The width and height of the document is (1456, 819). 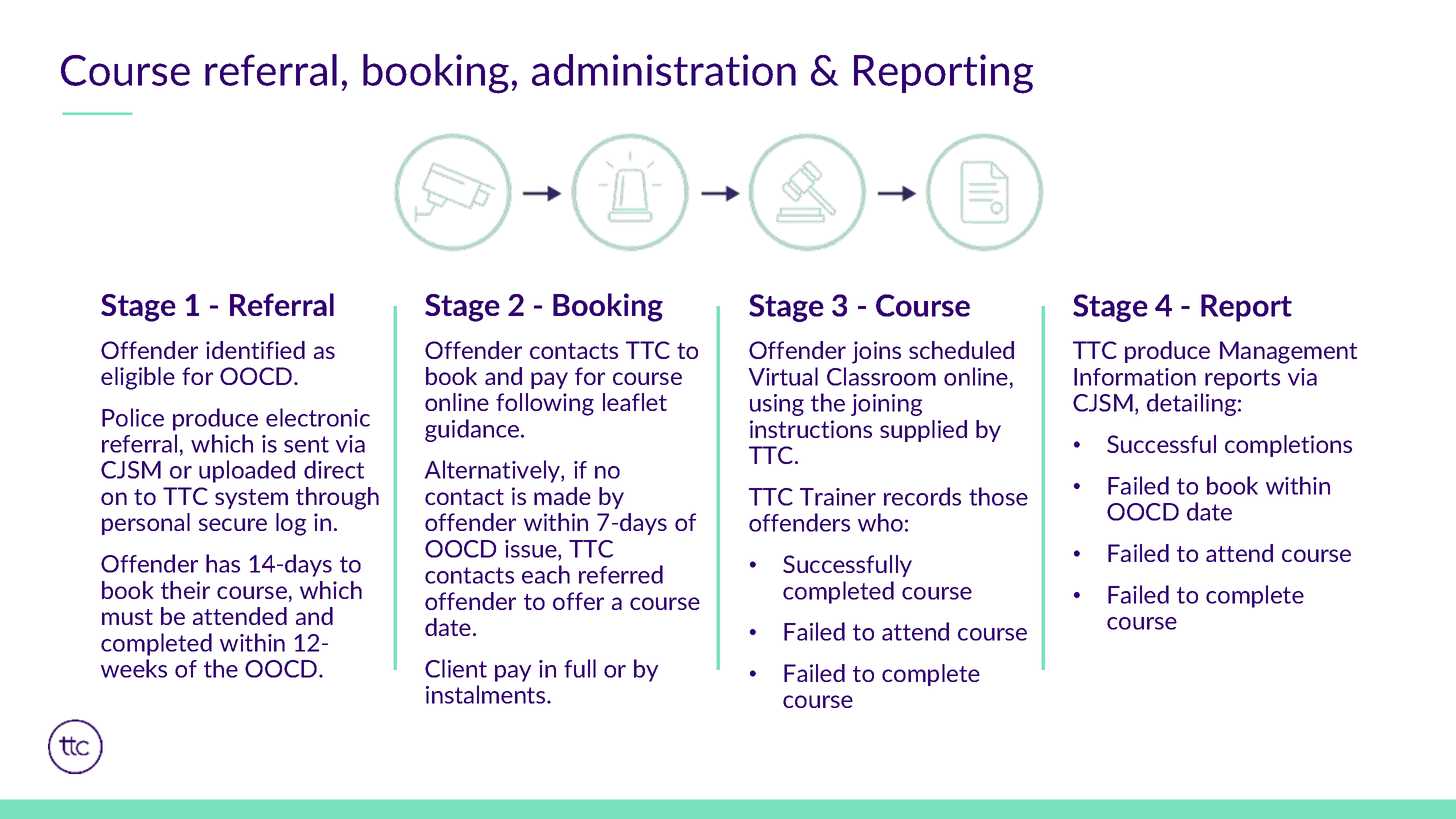 What do you see at coordinates (838, 497) in the document?
I see `Trainer` at bounding box center [838, 497].
